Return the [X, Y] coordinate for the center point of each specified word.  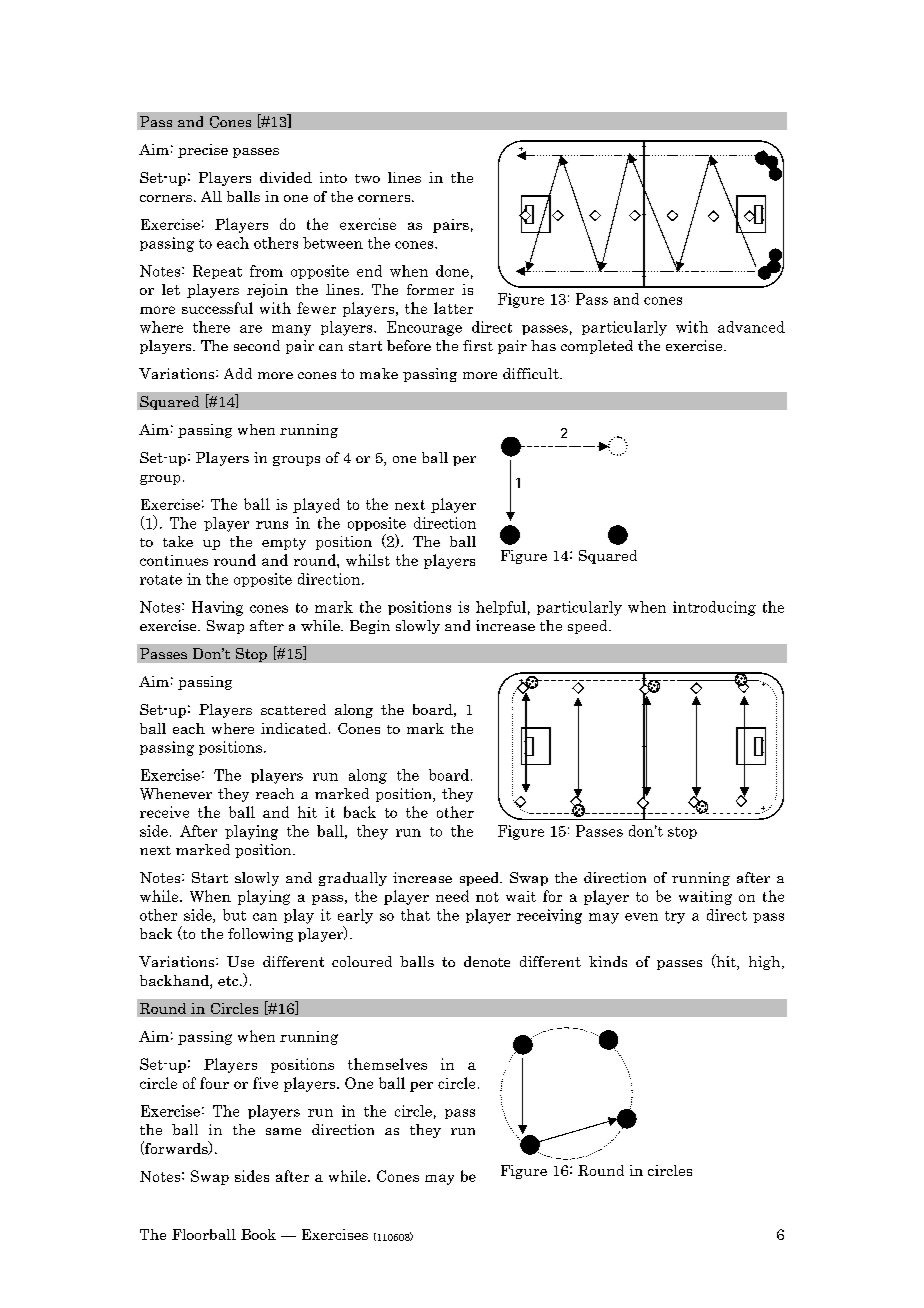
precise [203, 151]
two [367, 178]
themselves [387, 1064]
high [766, 963]
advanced [751, 327]
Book [258, 1234]
